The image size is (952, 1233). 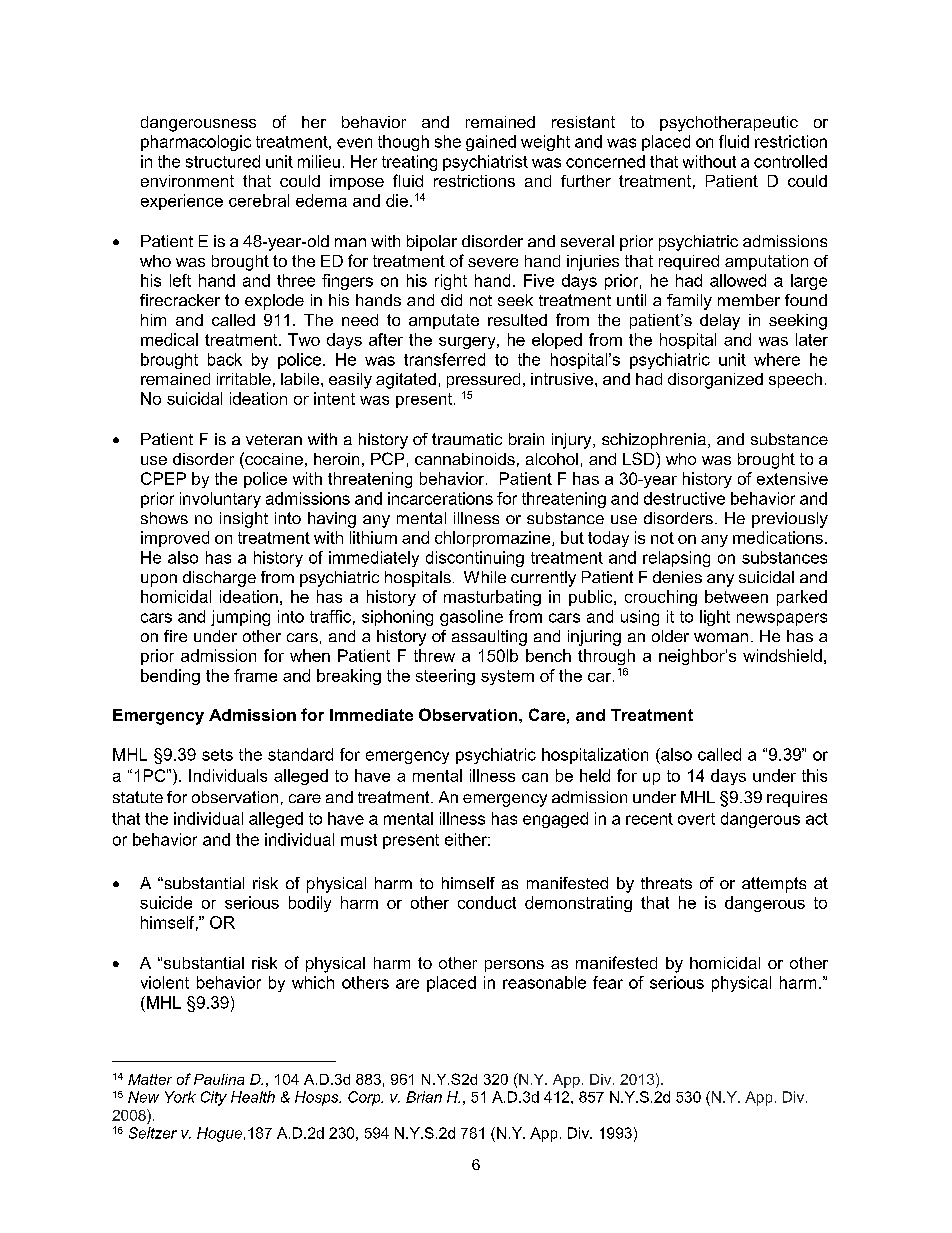 What do you see at coordinates (223, 161) in the screenshot?
I see `structured` at bounding box center [223, 161].
